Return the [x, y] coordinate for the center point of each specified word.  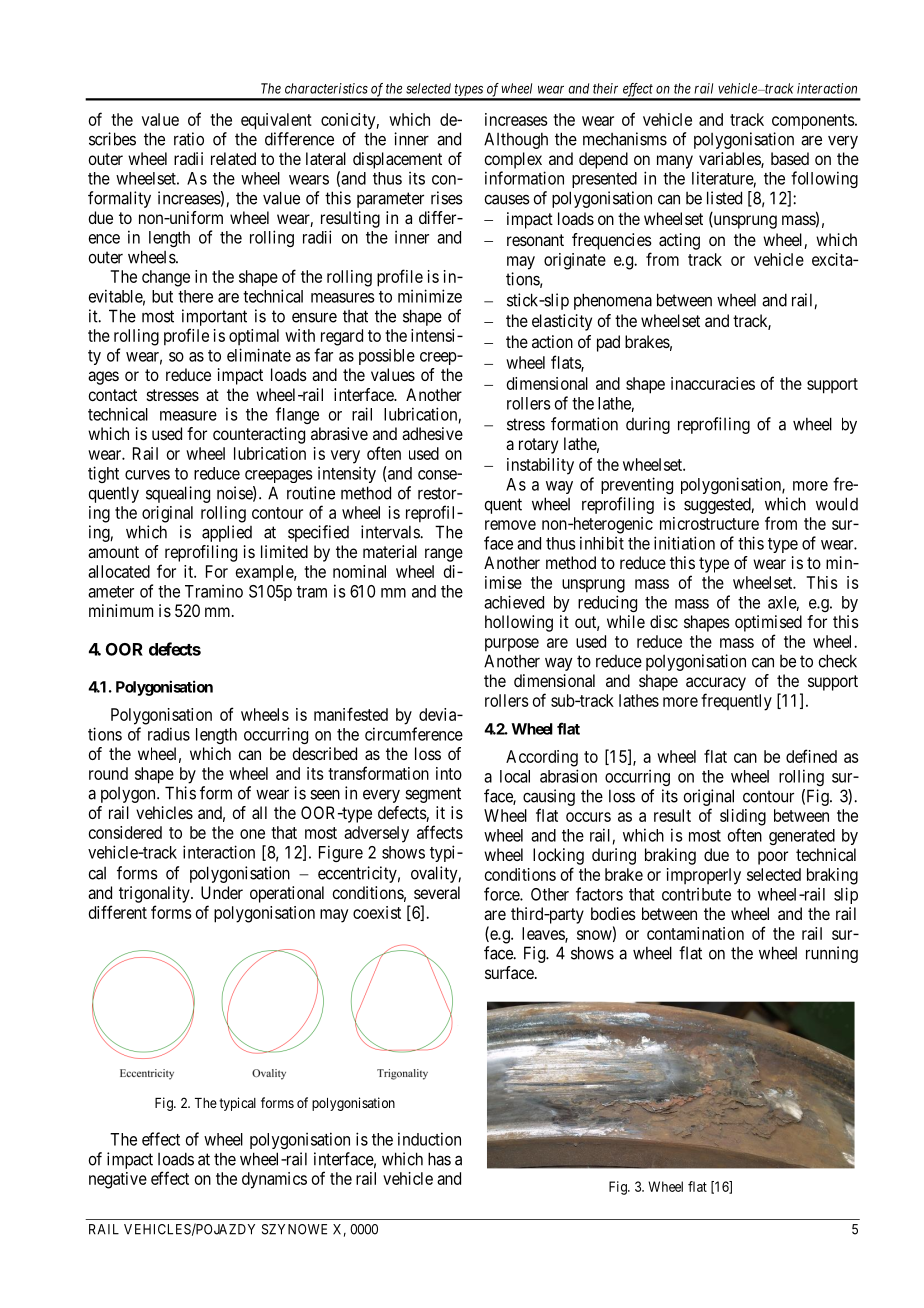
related [233, 158]
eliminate [259, 355]
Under [222, 892]
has [439, 1159]
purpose [512, 645]
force [502, 894]
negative [118, 1180]
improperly [704, 876]
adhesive [432, 433]
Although [516, 140]
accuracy [716, 684]
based [790, 158]
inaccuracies [713, 383]
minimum [121, 610]
